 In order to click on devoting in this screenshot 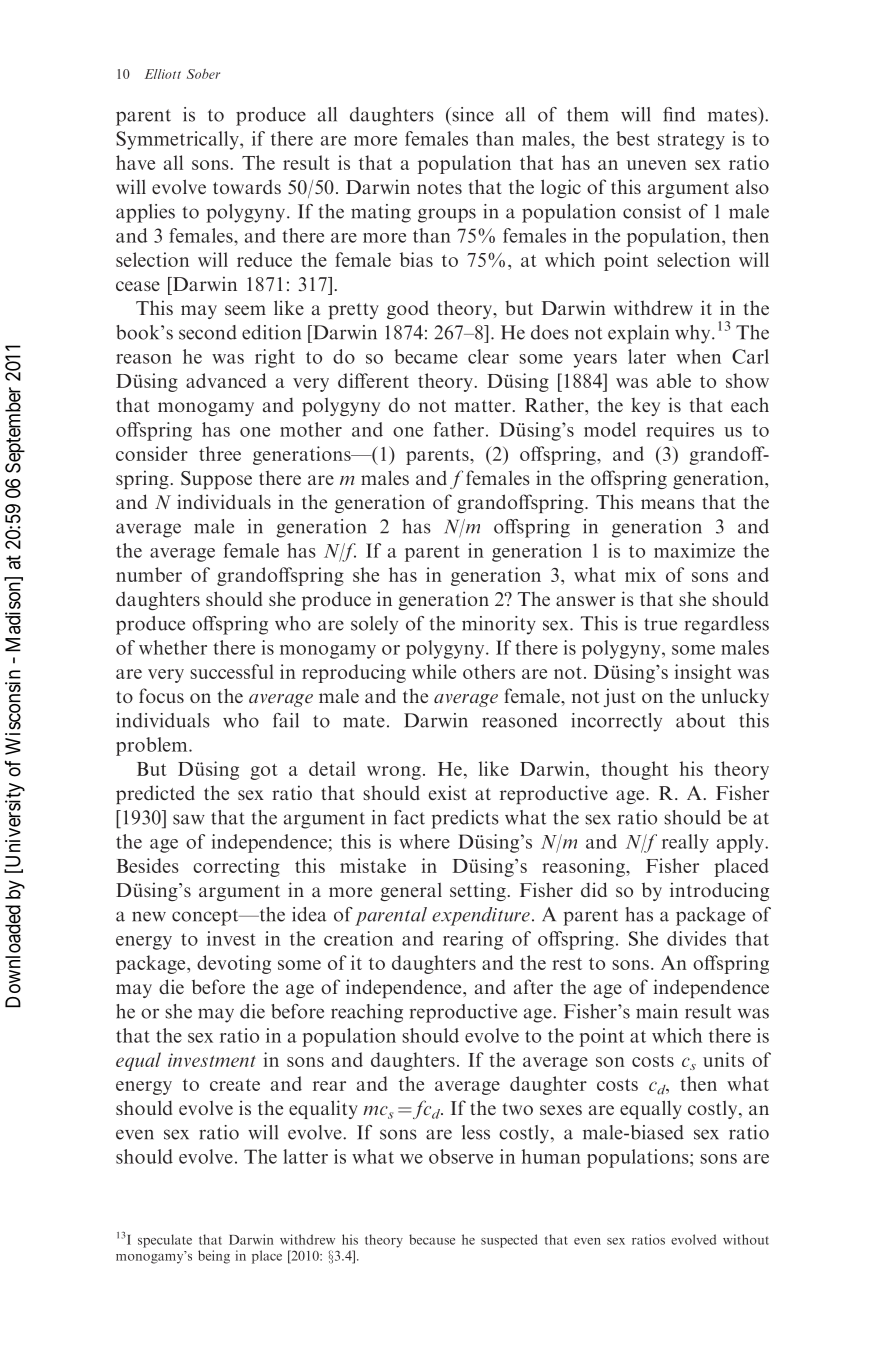, I will do `click(234, 964)`.
